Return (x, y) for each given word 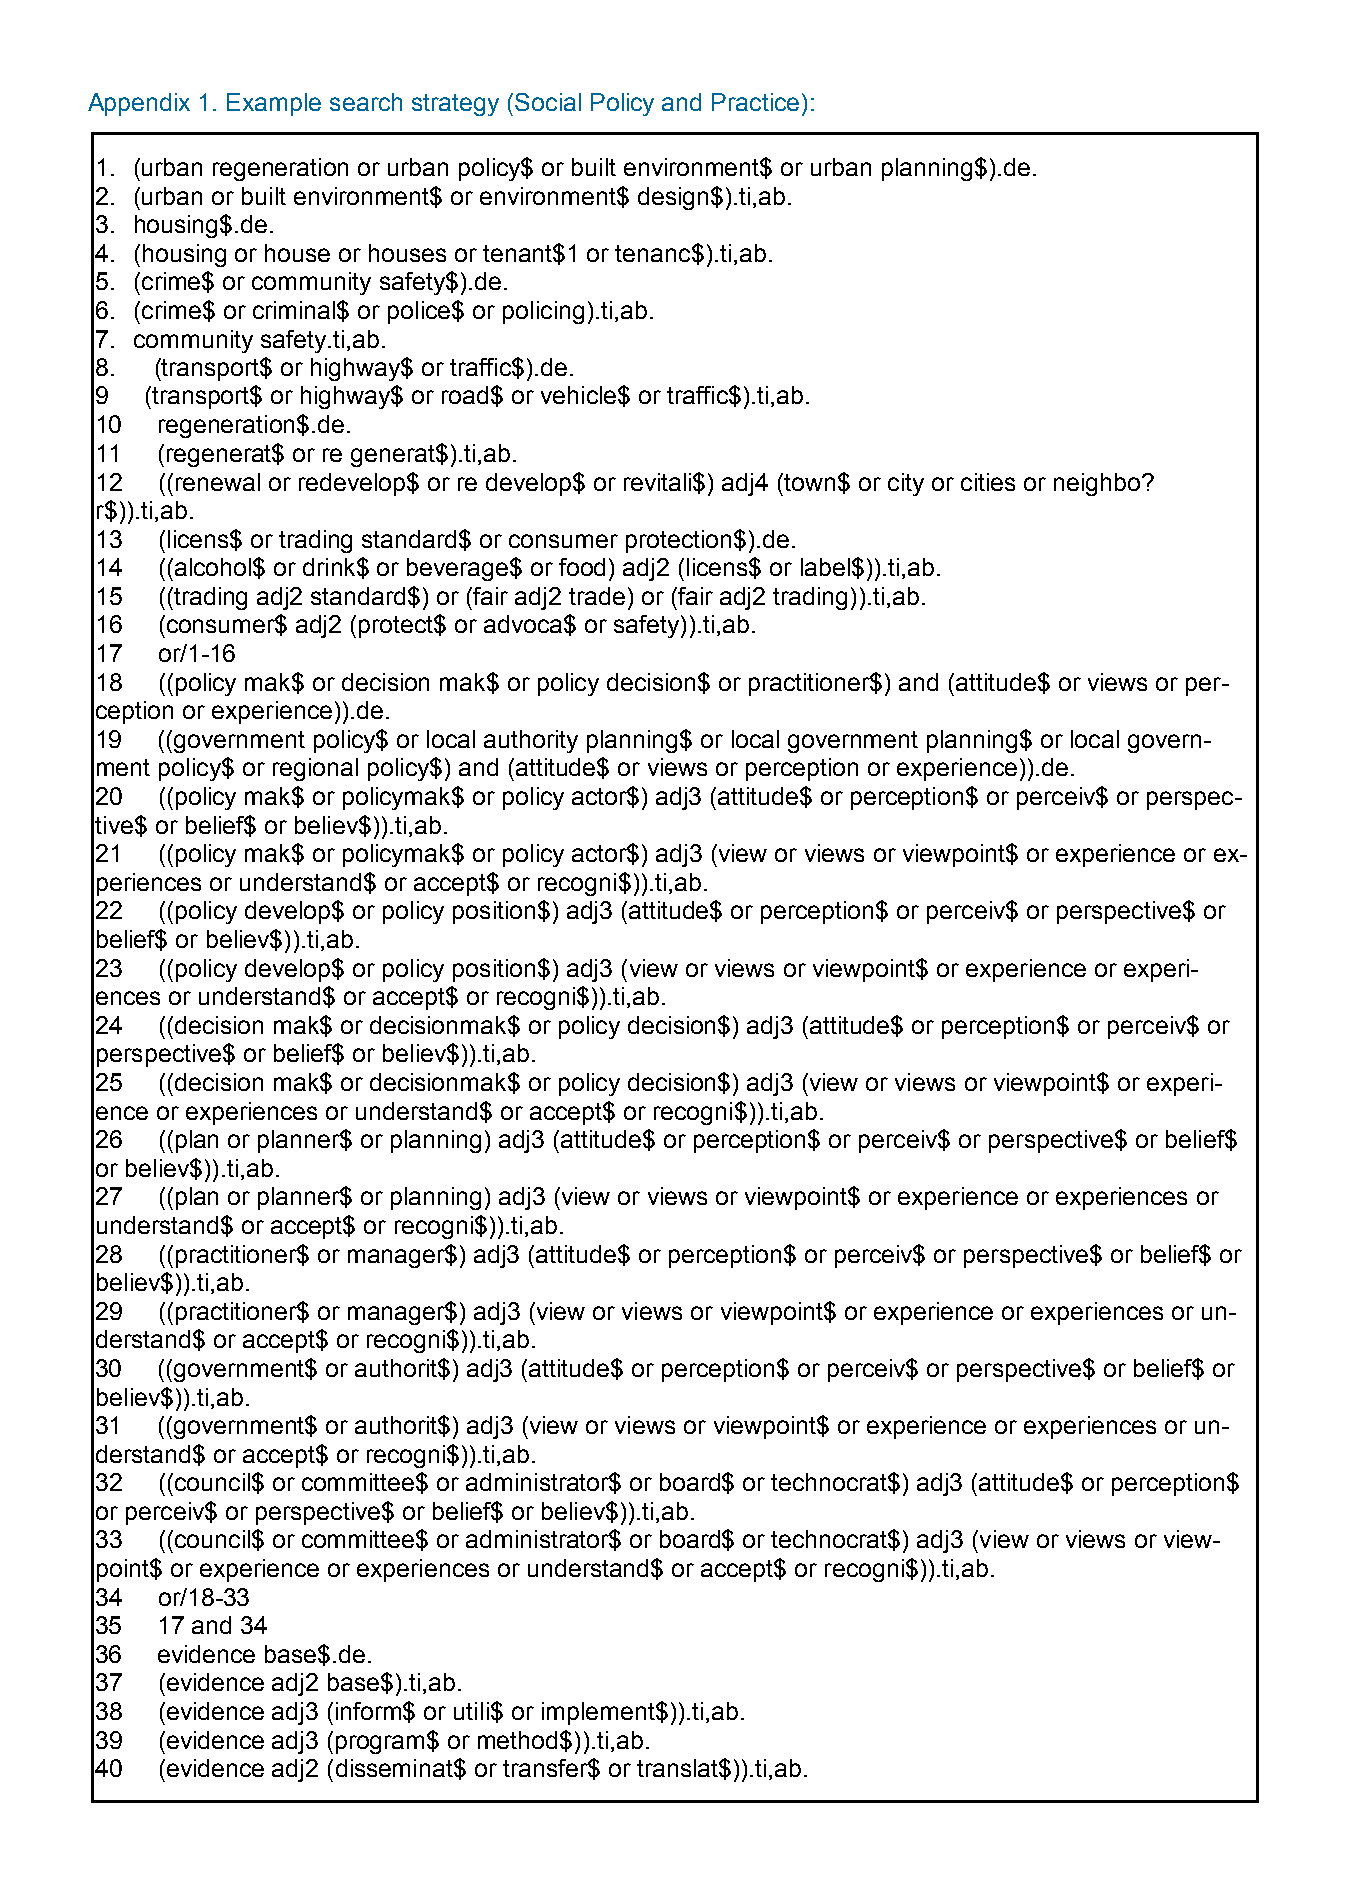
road (465, 395)
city (906, 484)
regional (315, 769)
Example (274, 104)
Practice (755, 102)
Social (548, 102)
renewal (218, 482)
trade (597, 596)
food (582, 567)
